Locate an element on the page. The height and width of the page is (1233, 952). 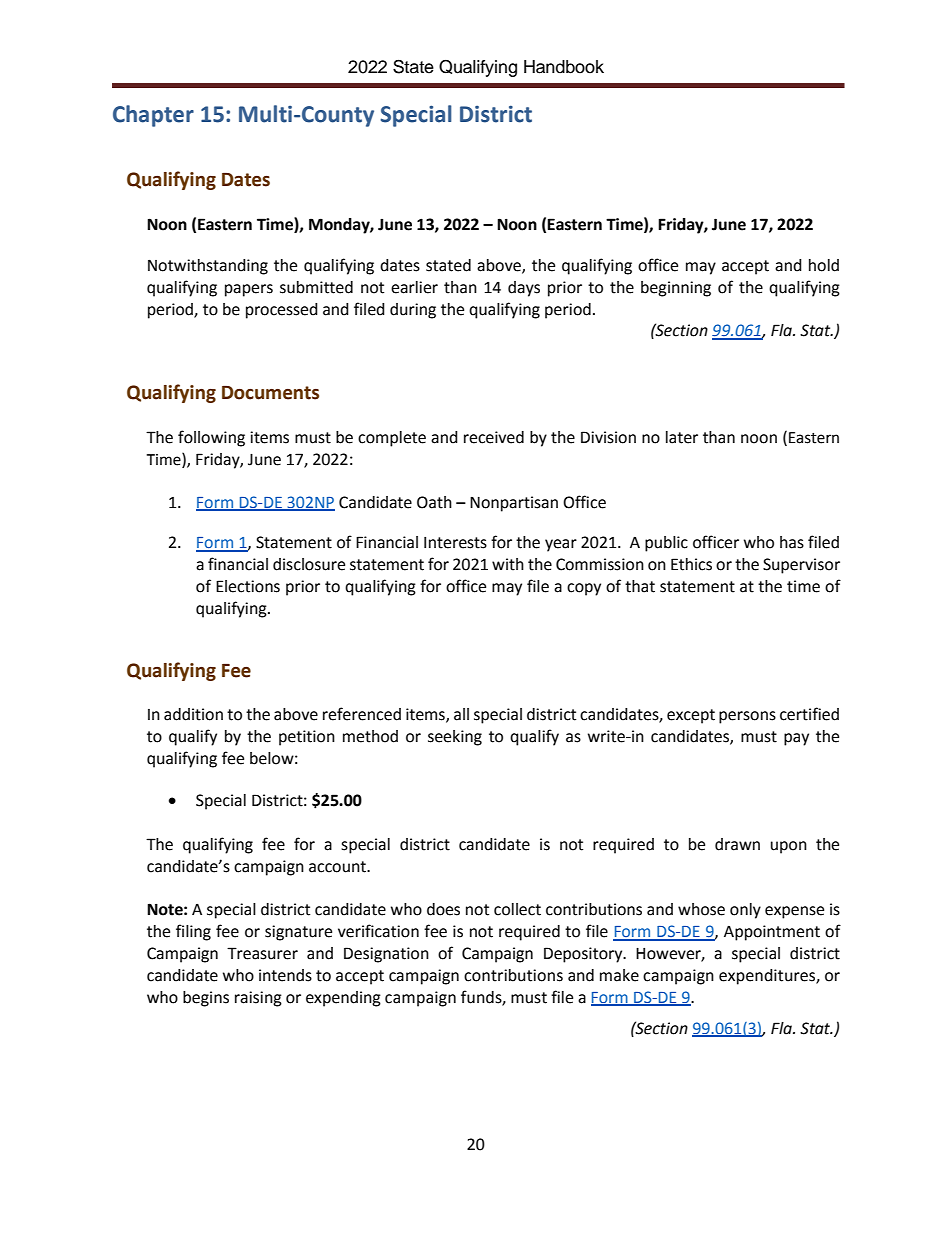
Ethics is located at coordinates (691, 564).
